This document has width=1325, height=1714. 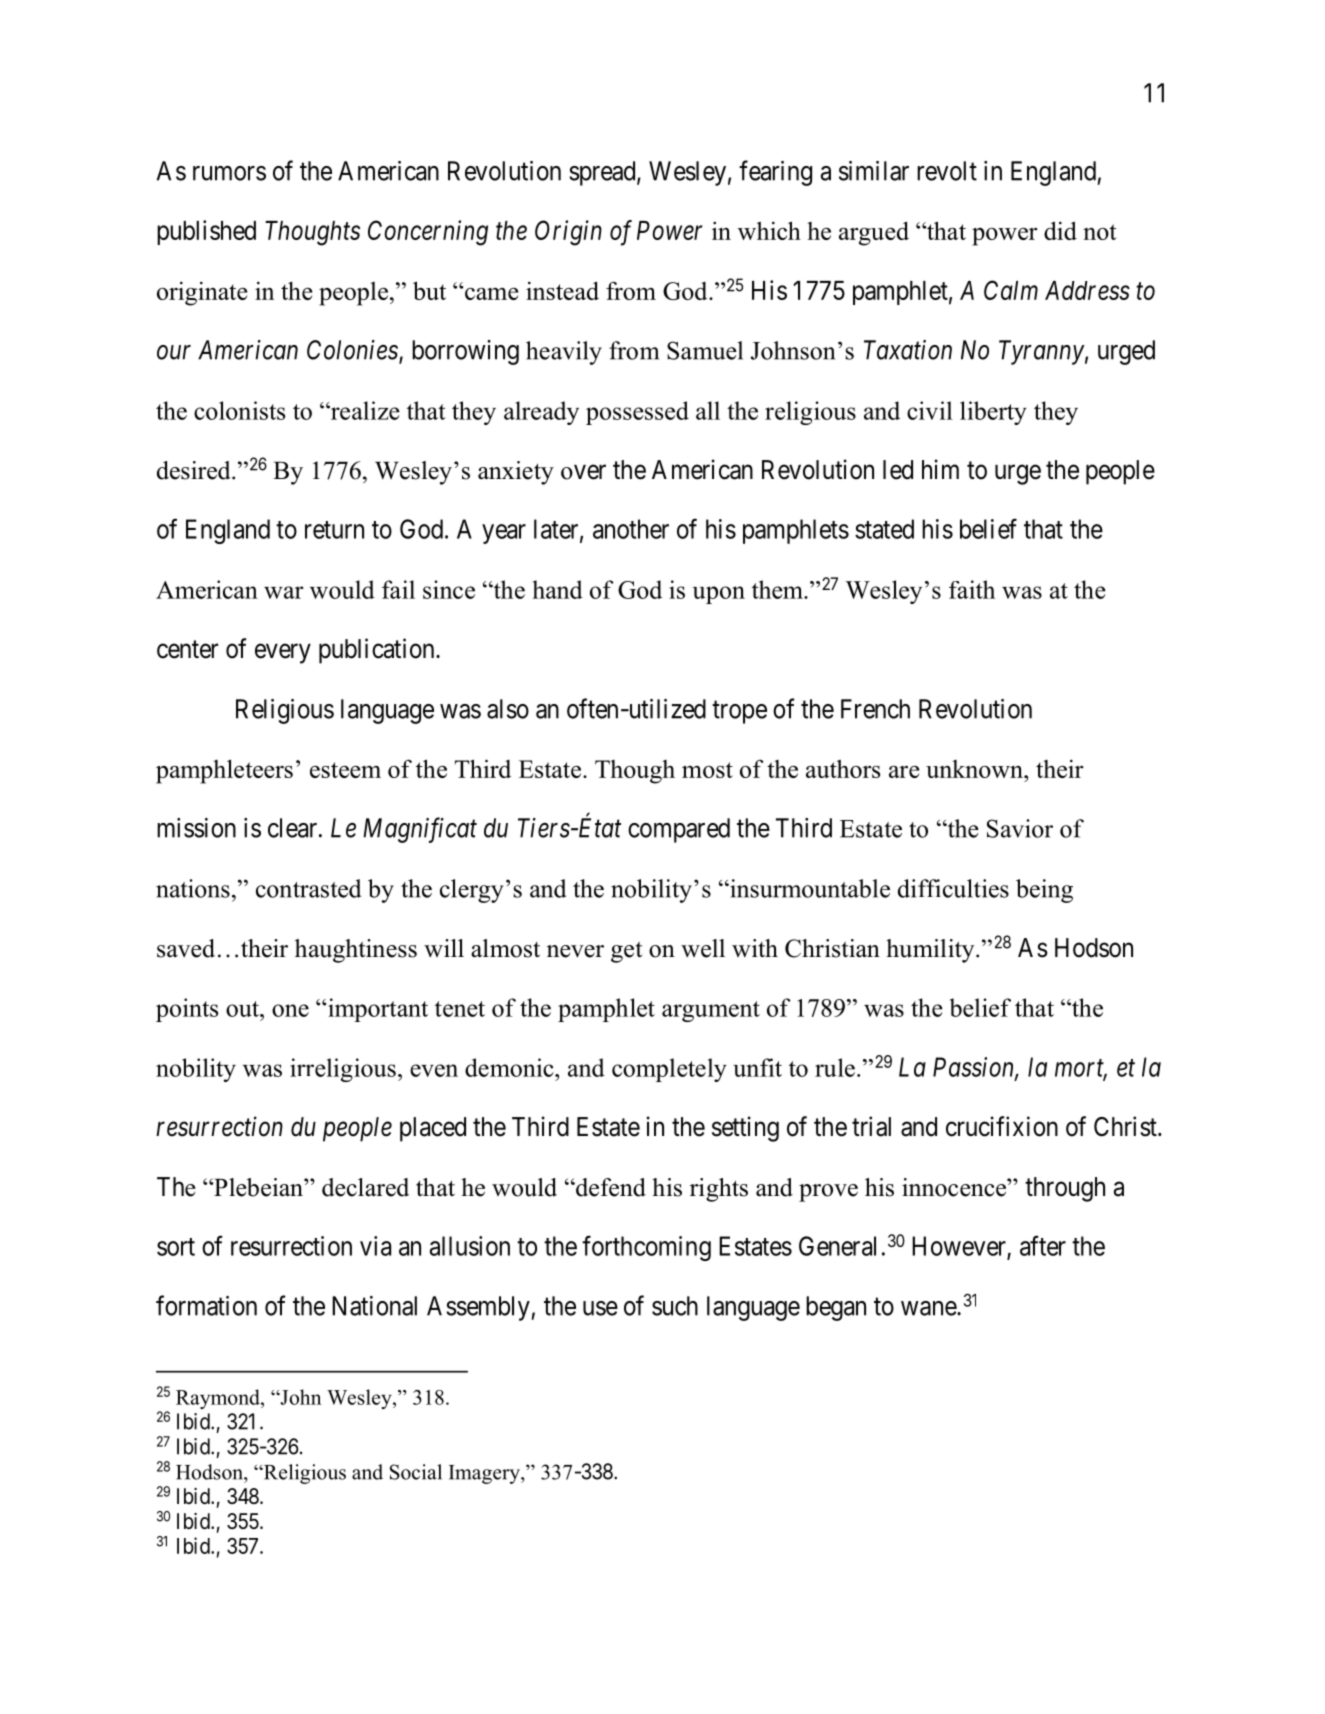 What do you see at coordinates (294, 828) in the document?
I see `clear` at bounding box center [294, 828].
